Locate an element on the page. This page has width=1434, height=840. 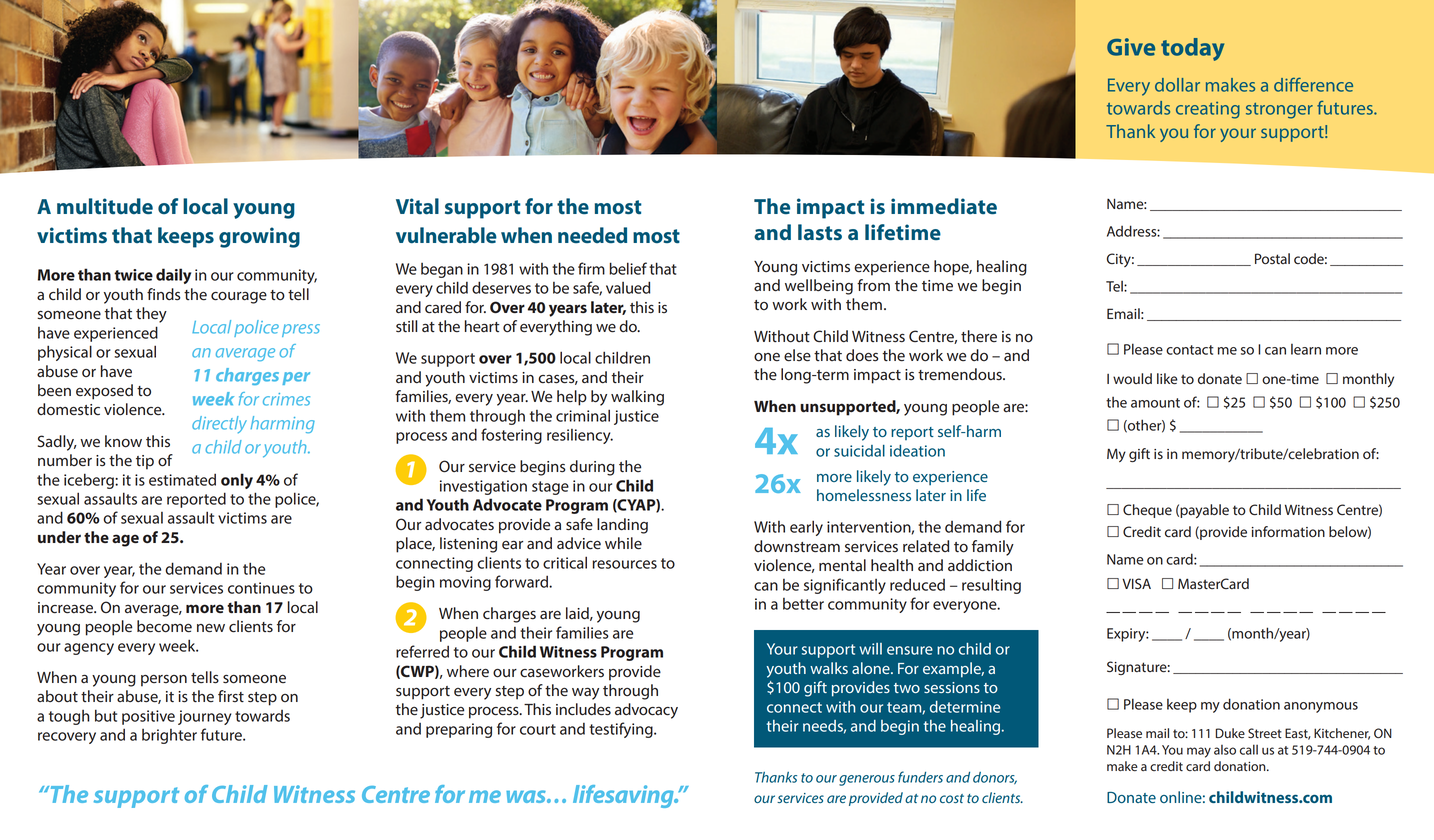
contact is located at coordinates (1190, 350).
